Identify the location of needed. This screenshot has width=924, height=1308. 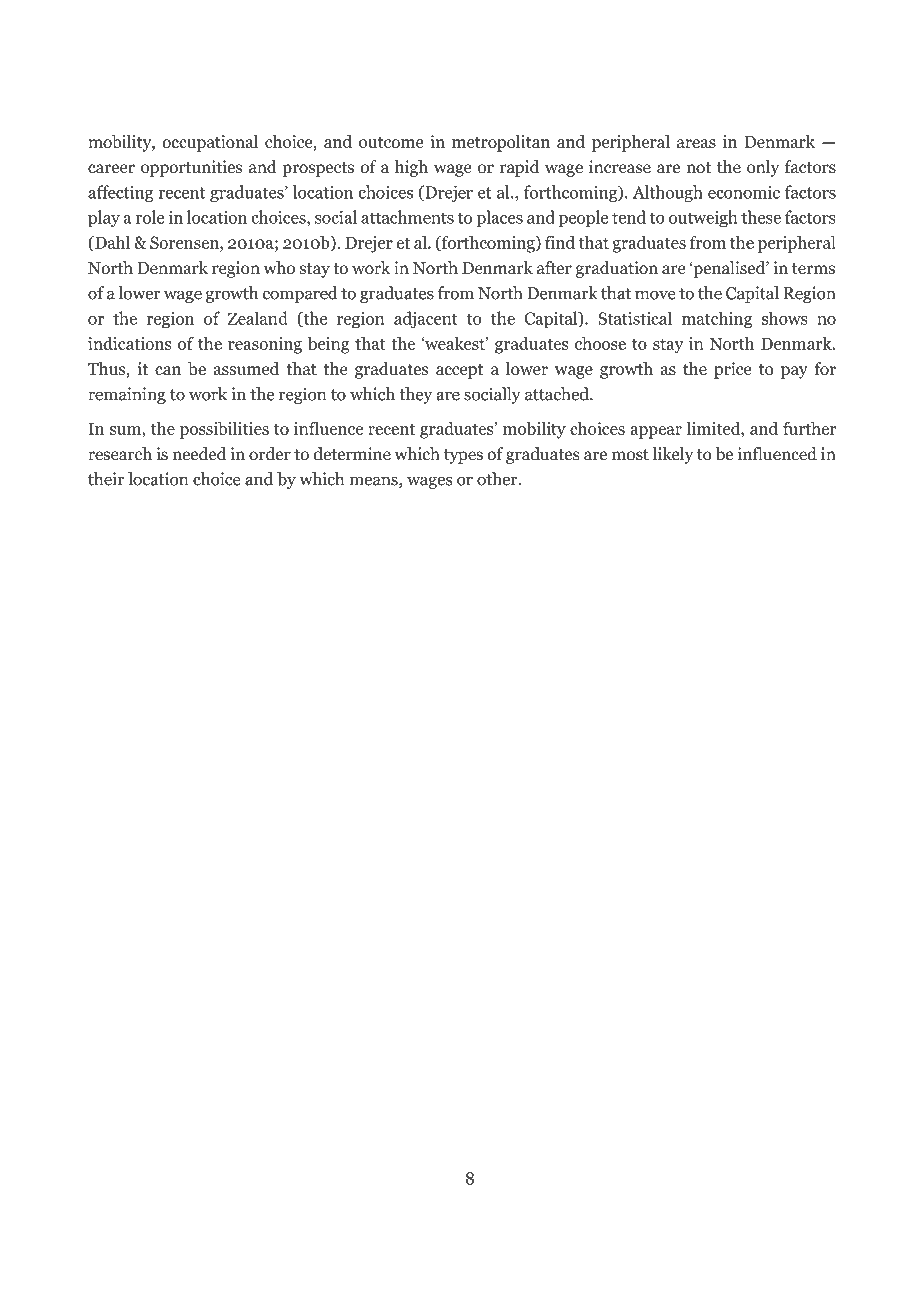
(199, 454).
